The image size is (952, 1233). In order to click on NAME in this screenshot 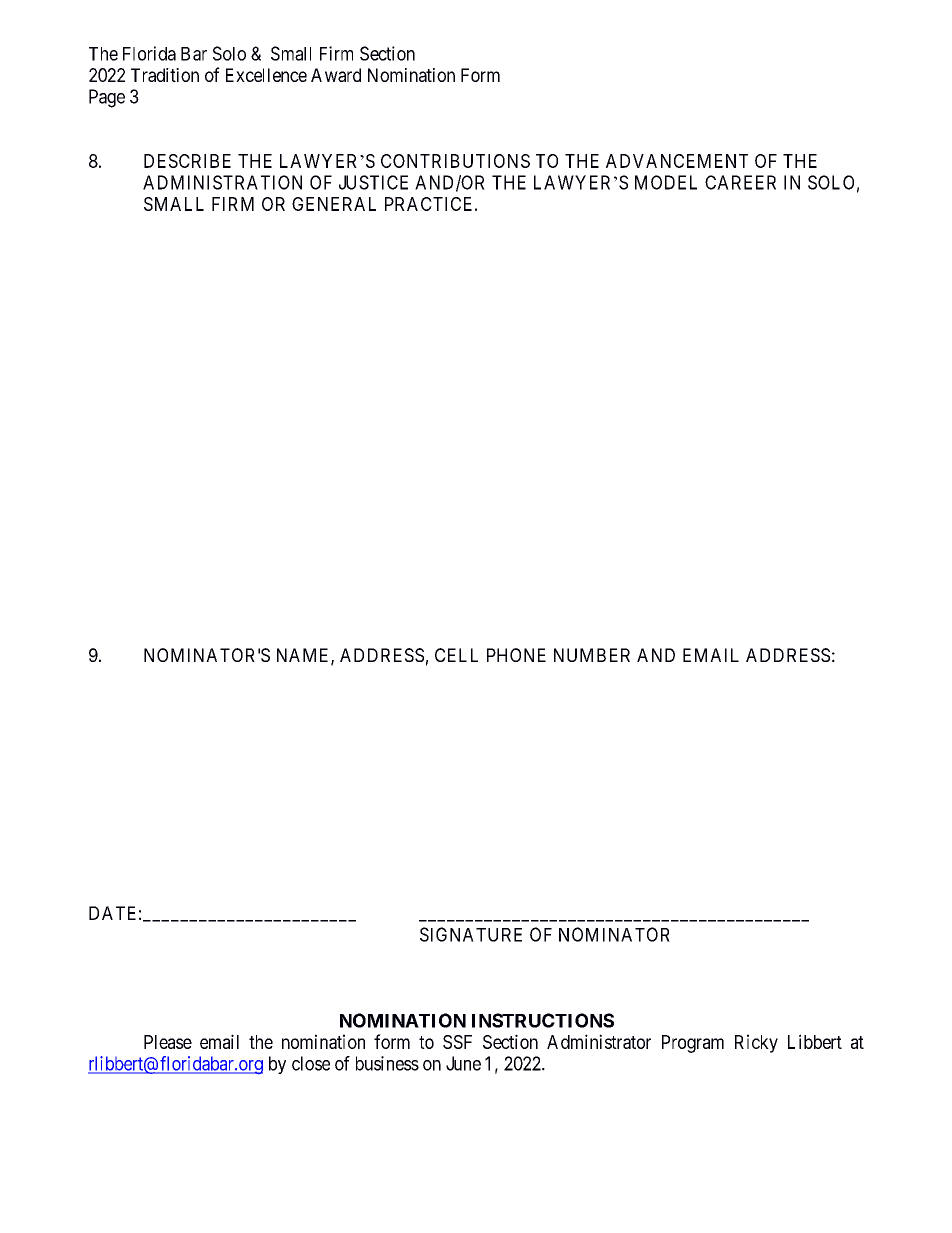, I will do `click(304, 656)`.
